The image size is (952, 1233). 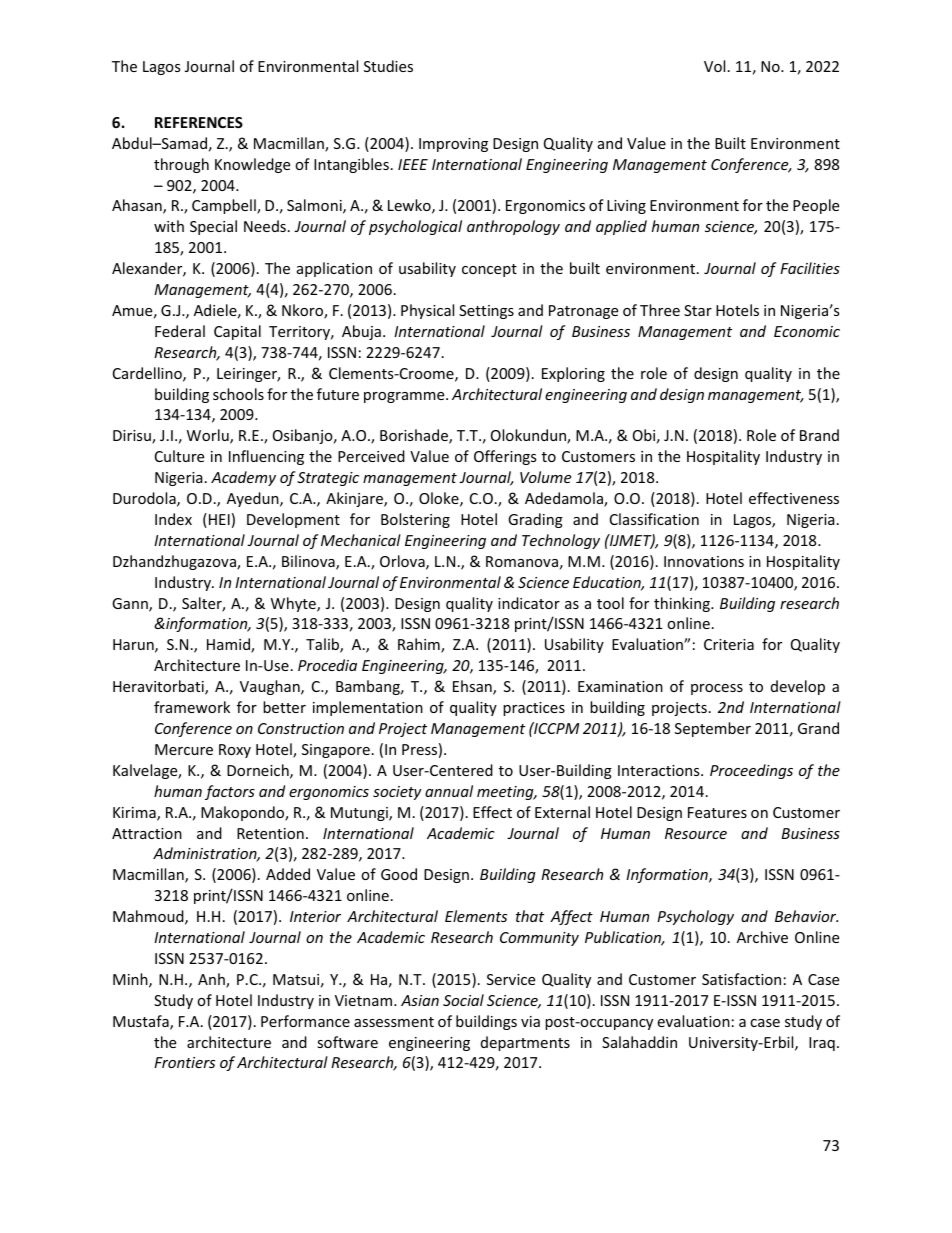 I want to click on Satisfaction, so click(x=741, y=979).
